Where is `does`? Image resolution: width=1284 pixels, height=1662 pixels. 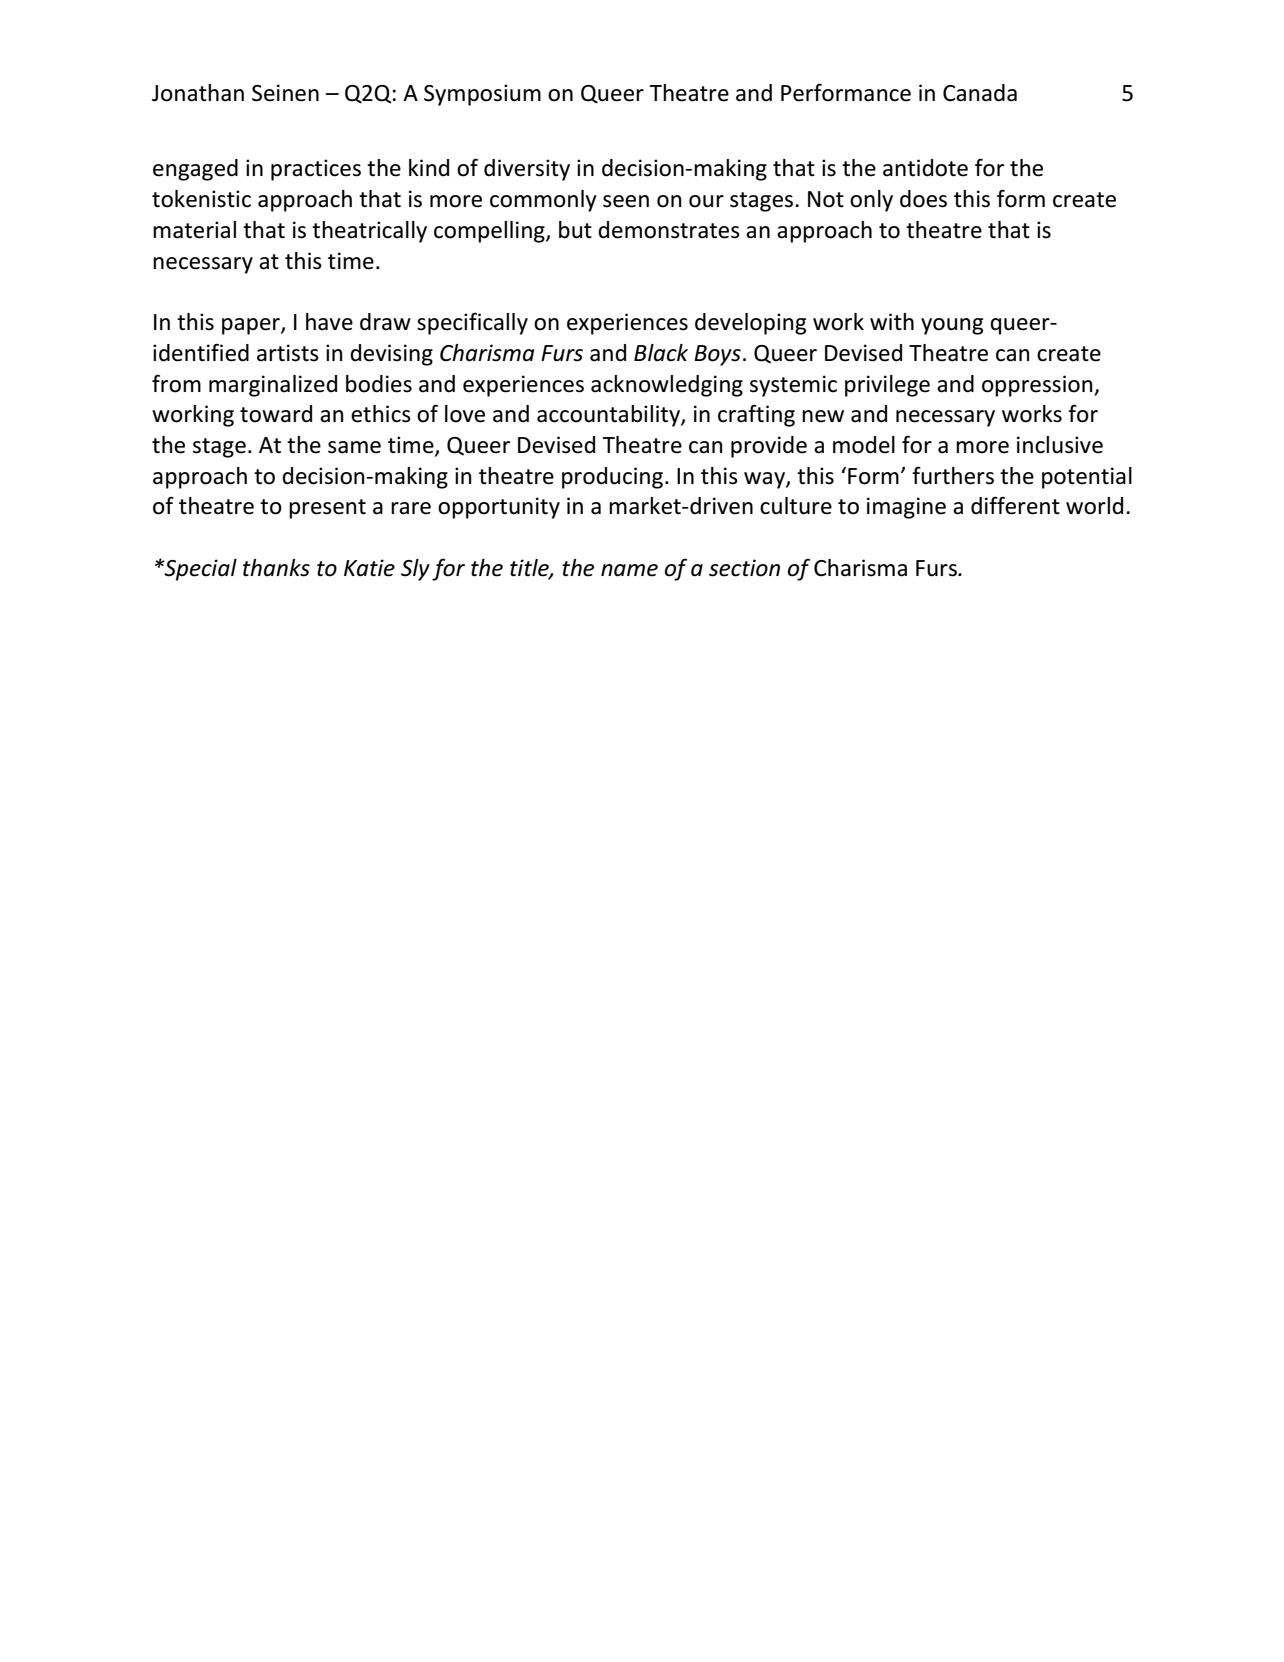
does is located at coordinates (923, 199).
